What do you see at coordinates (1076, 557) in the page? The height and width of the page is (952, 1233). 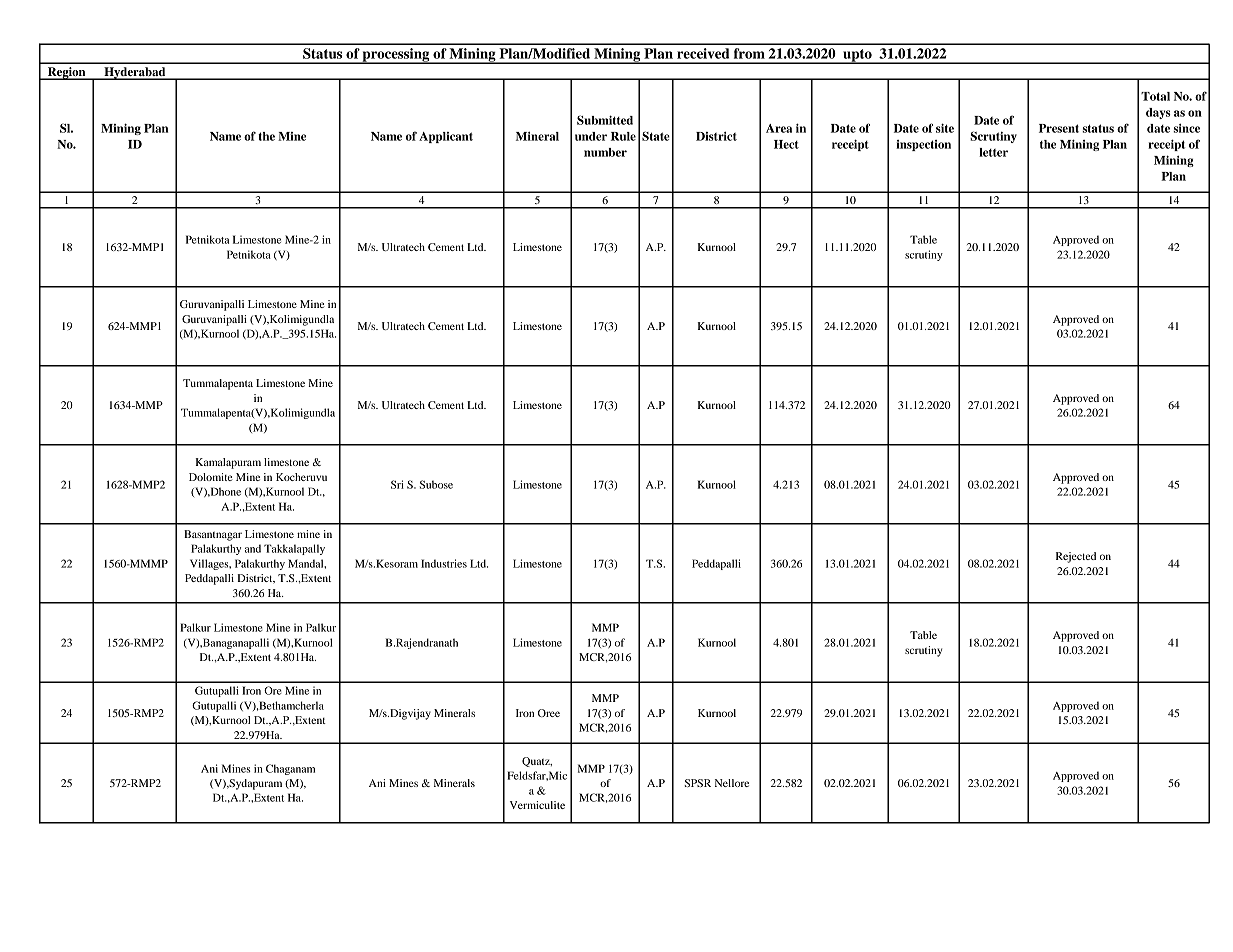 I see `Rejected` at bounding box center [1076, 557].
